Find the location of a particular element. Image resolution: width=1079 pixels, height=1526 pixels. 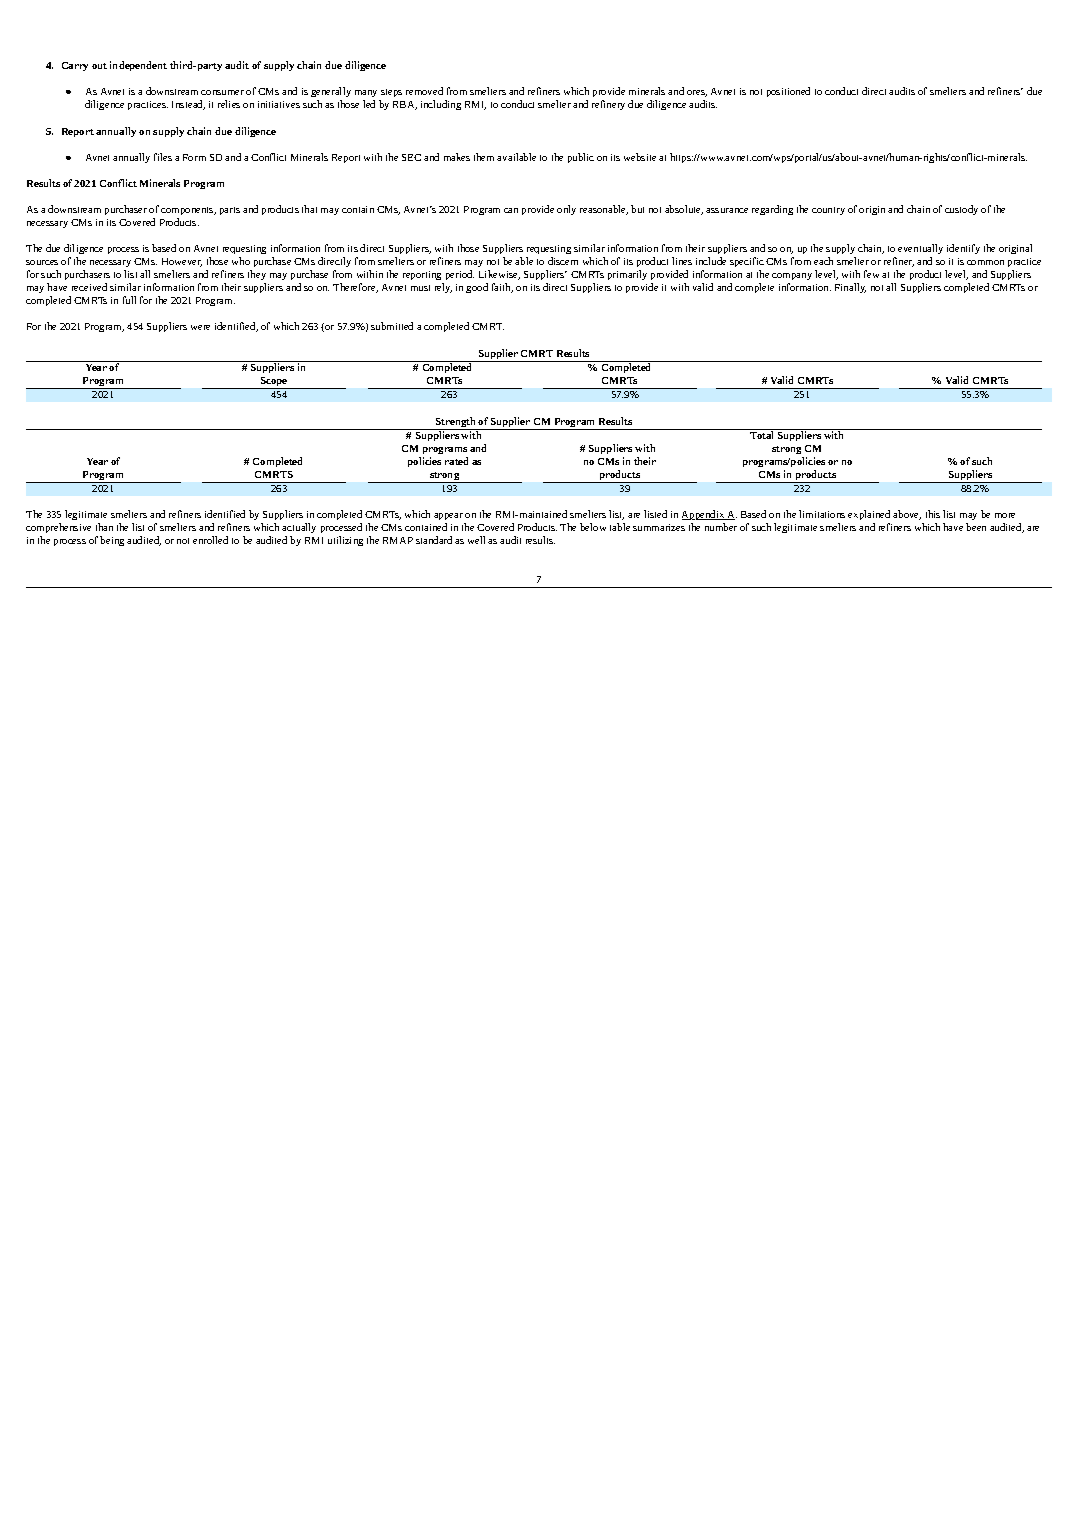

Total is located at coordinates (762, 434).
